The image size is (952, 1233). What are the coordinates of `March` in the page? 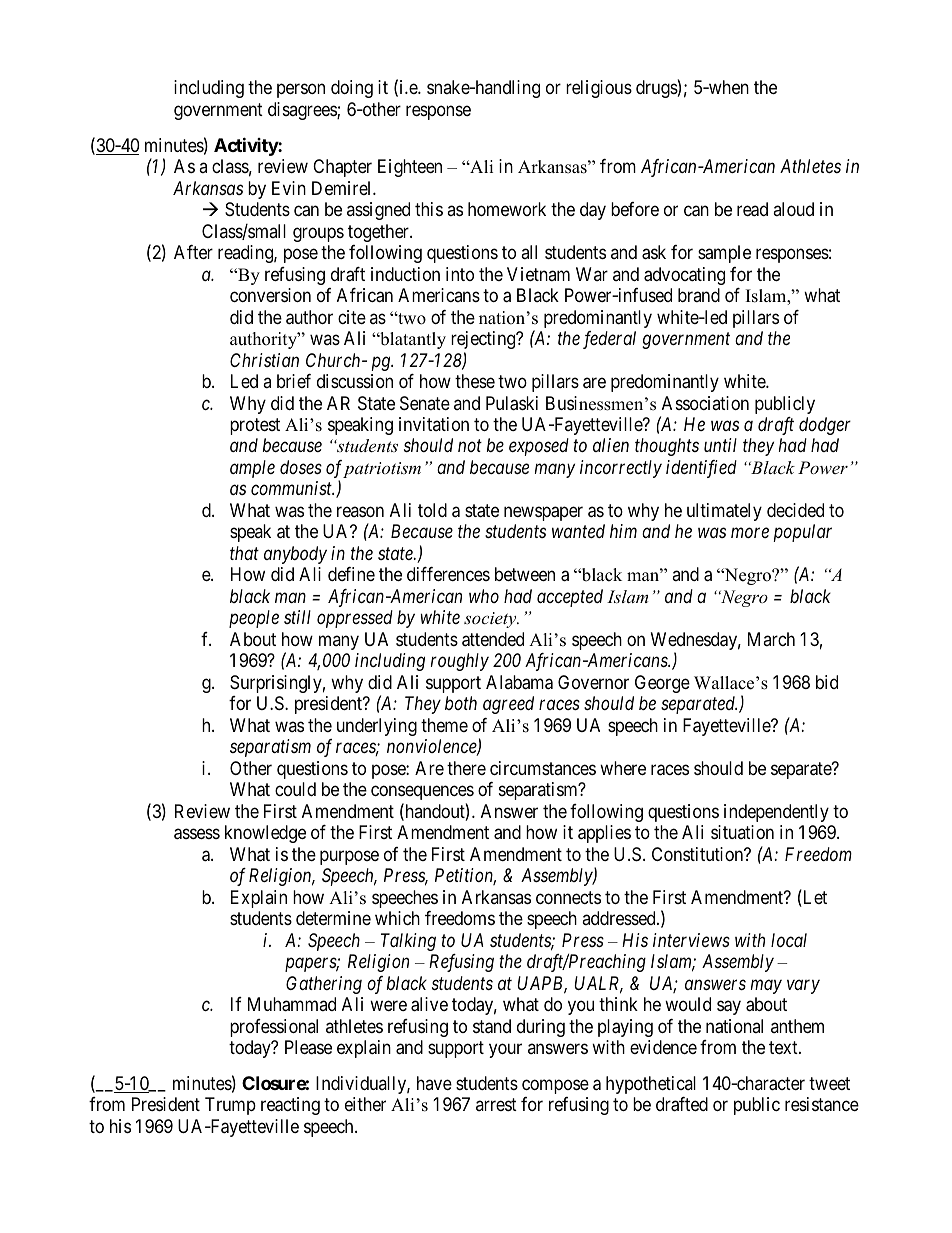 It's located at (771, 639).
